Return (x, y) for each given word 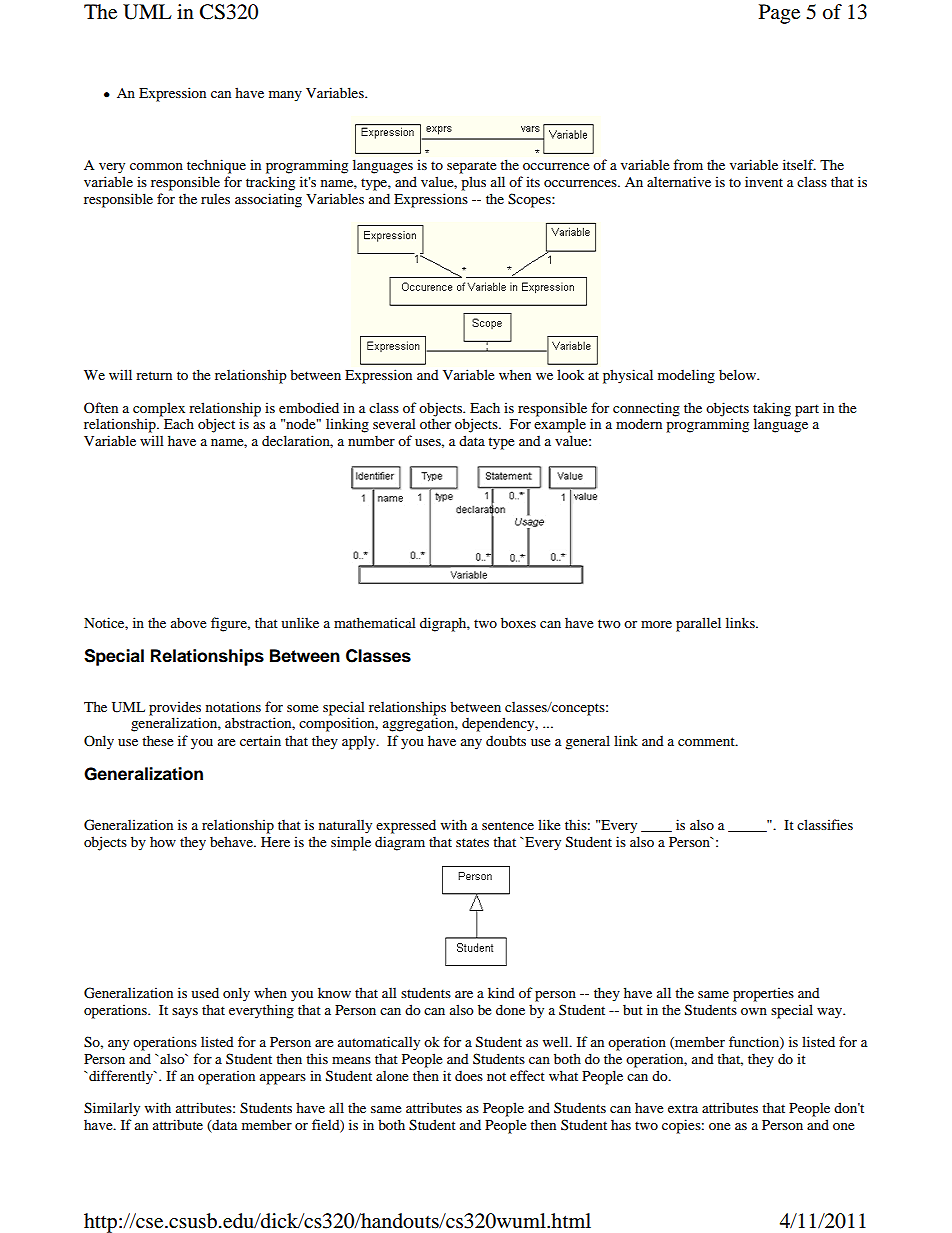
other (435, 423)
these (157, 740)
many (285, 96)
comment (707, 741)
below (738, 374)
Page (779, 14)
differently (122, 1077)
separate (471, 167)
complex (159, 409)
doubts (506, 740)
